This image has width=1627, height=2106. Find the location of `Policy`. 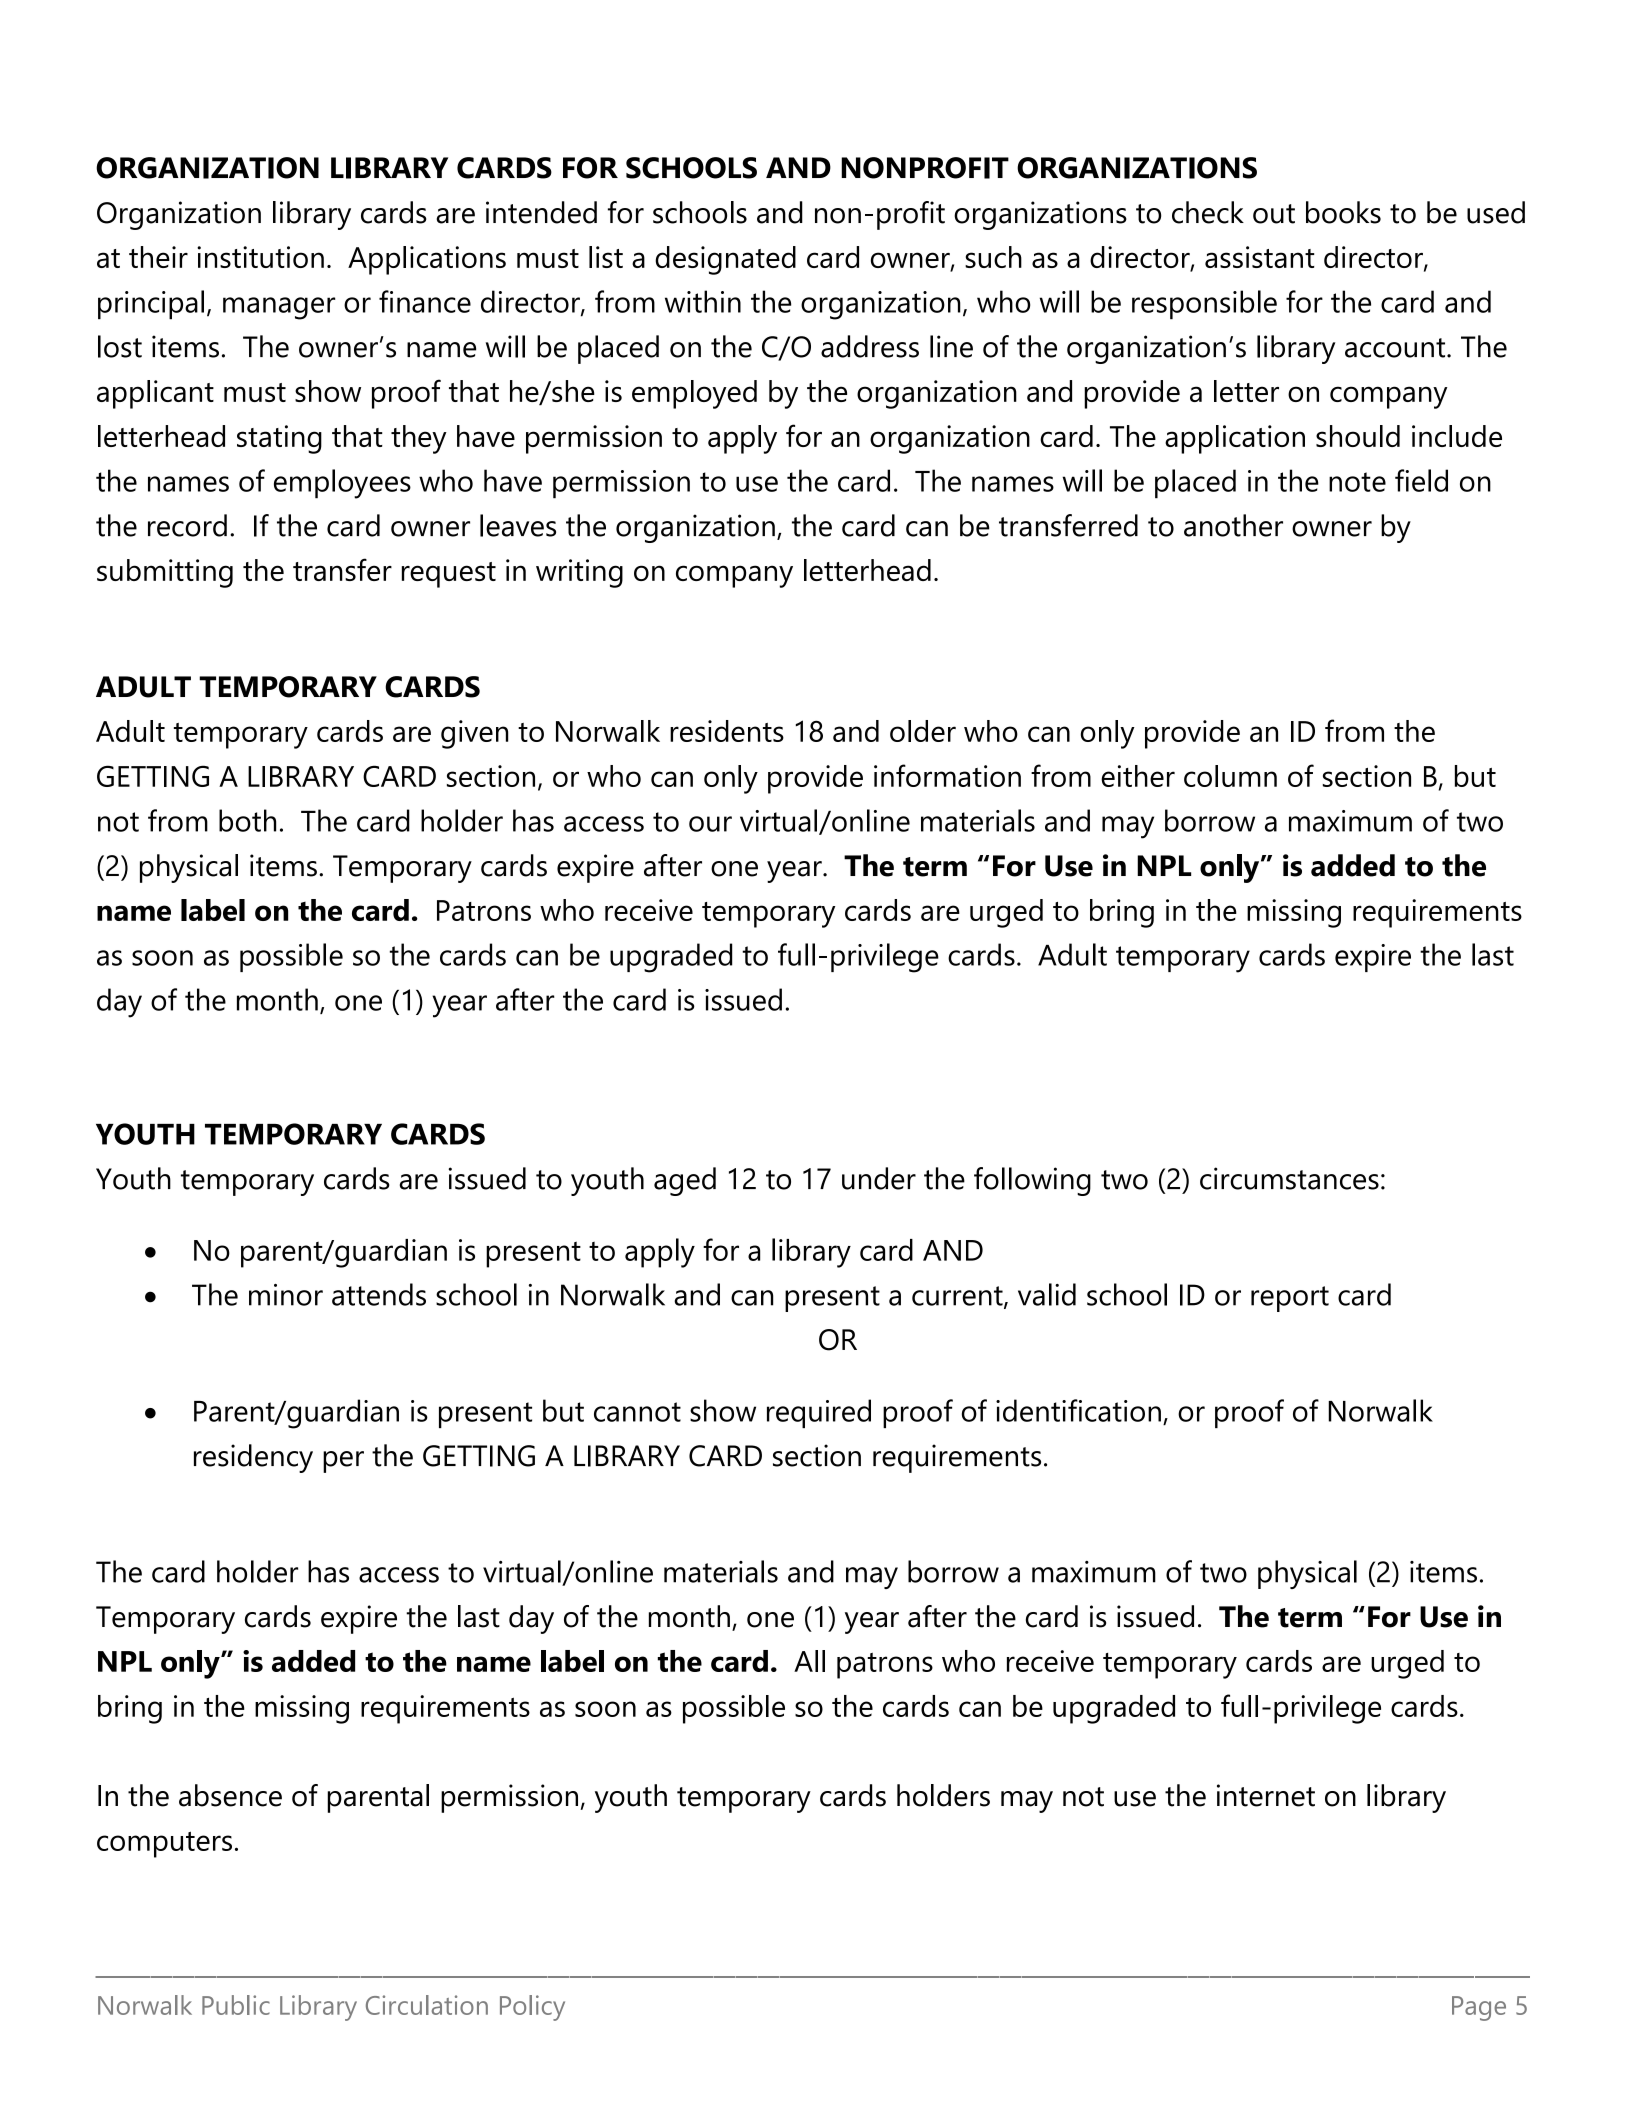

Policy is located at coordinates (532, 2008).
